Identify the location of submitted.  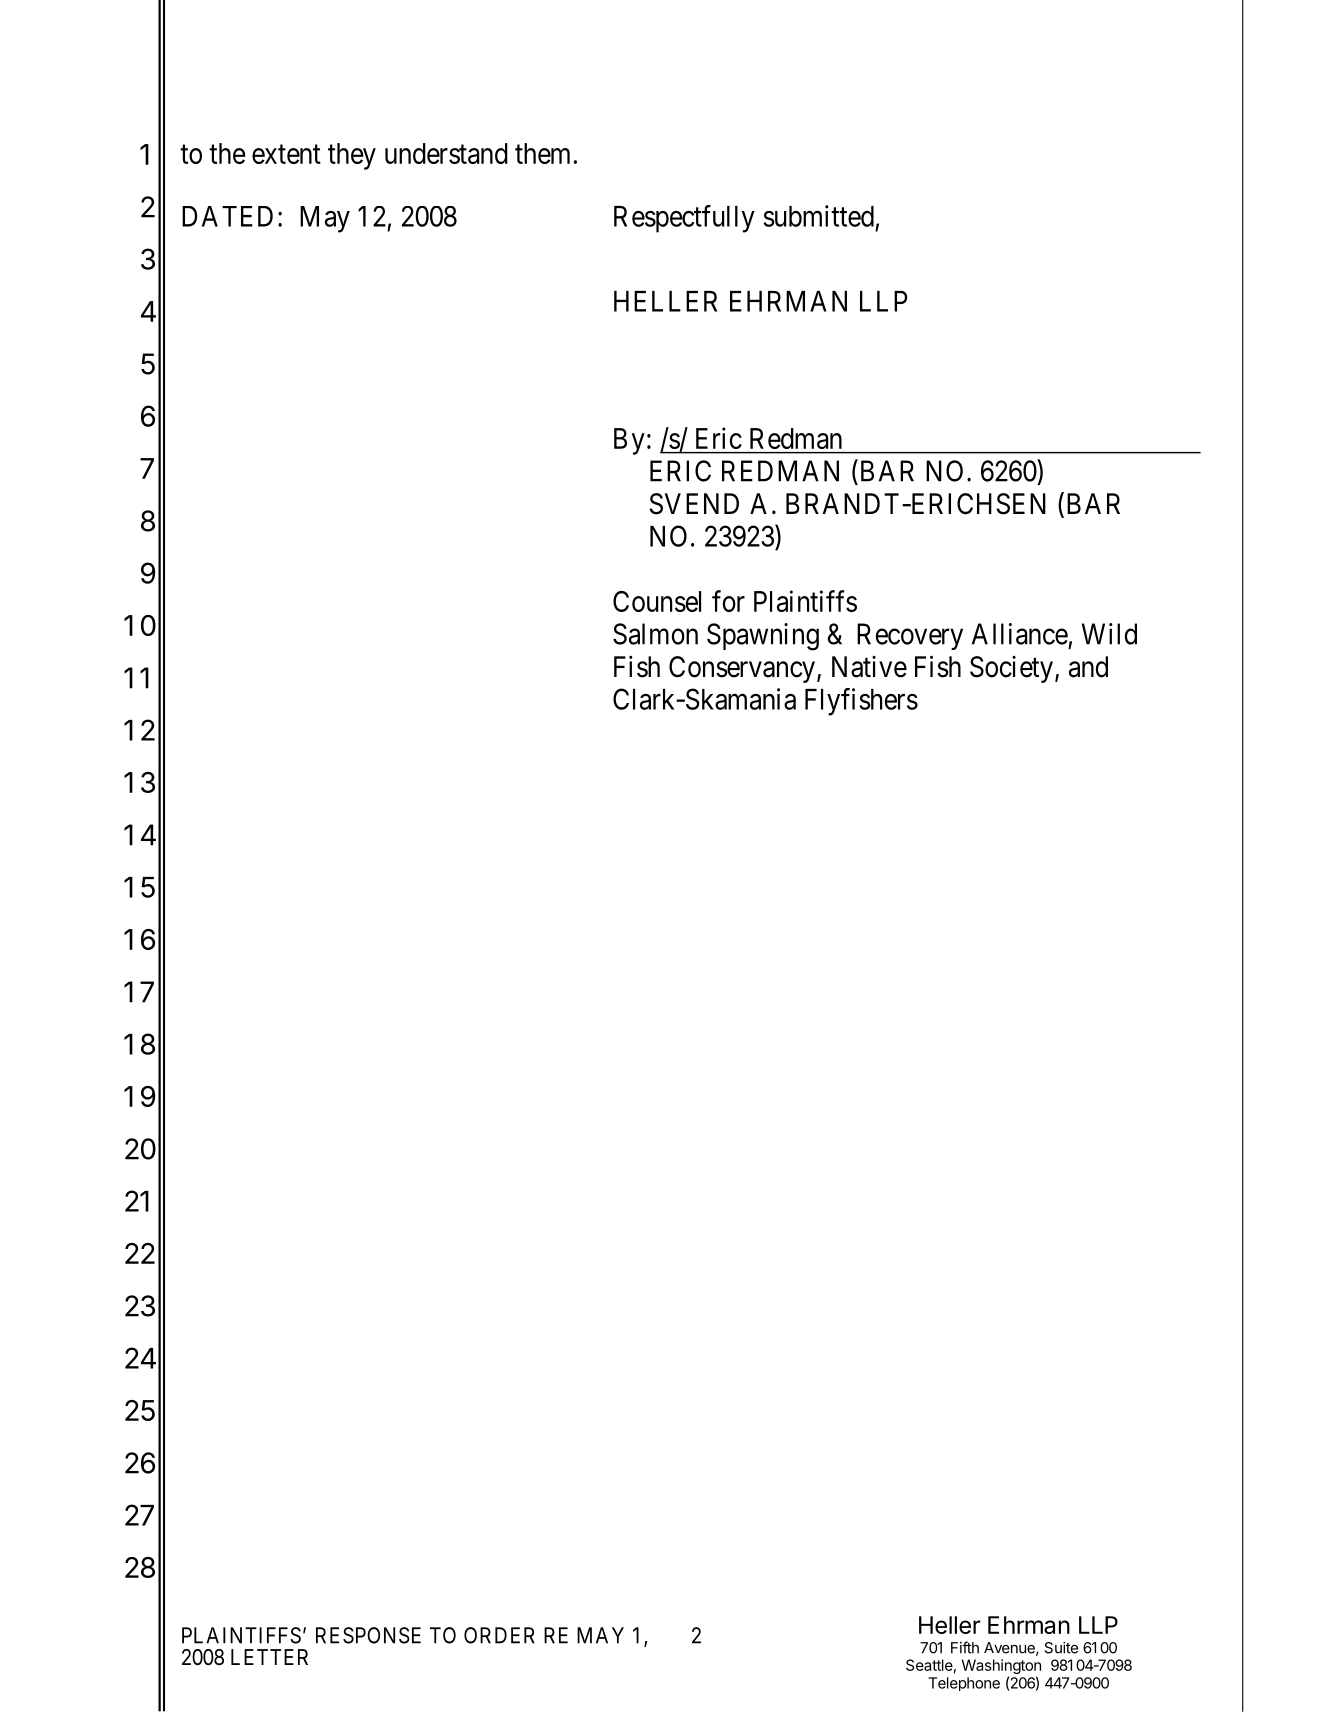
(819, 216).
